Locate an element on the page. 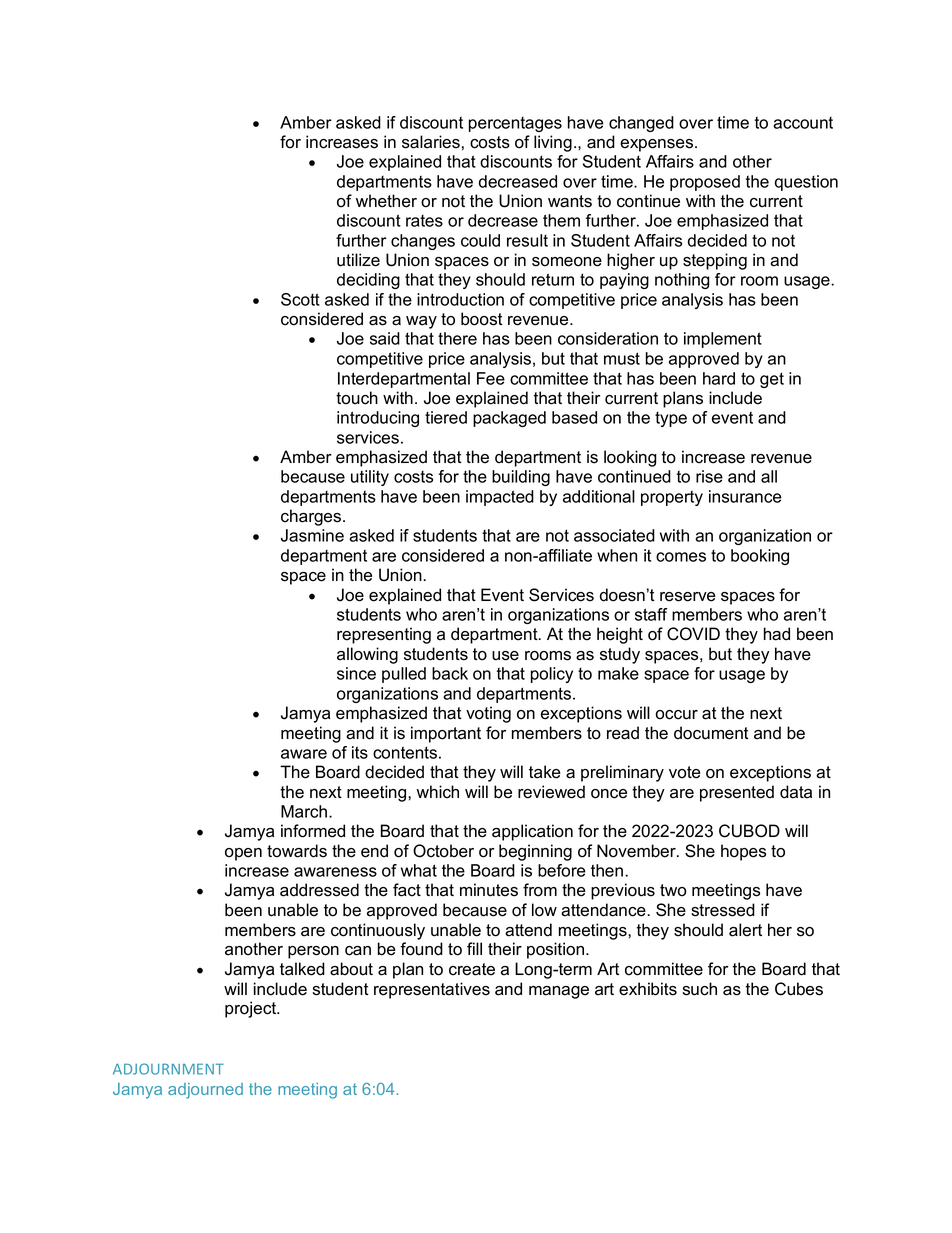  Fee is located at coordinates (491, 378).
